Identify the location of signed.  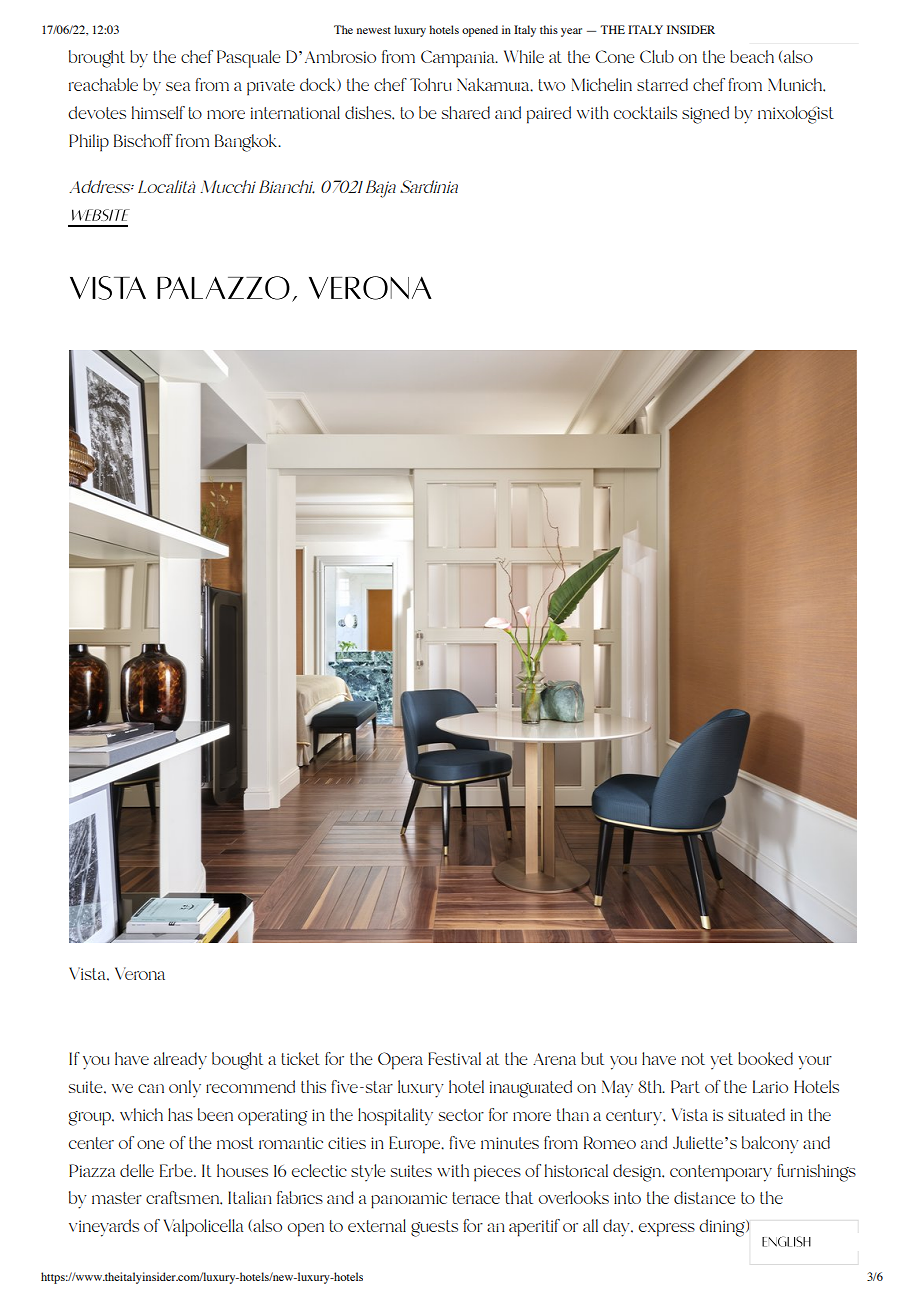
(705, 115).
